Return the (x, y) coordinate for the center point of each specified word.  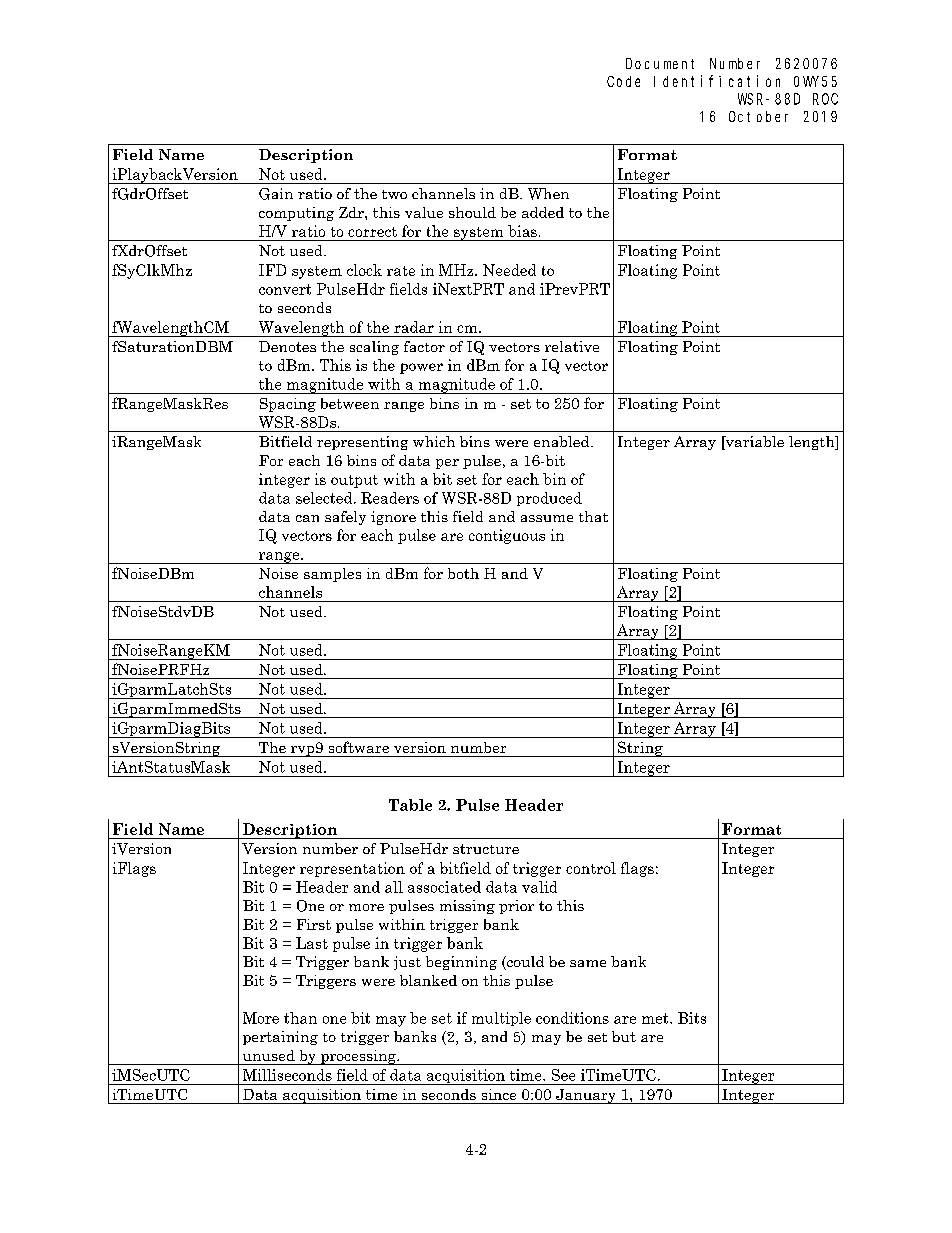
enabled (563, 441)
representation (352, 869)
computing (296, 214)
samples (332, 575)
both (463, 573)
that (593, 516)
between (350, 403)
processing (358, 1057)
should (472, 212)
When (548, 194)
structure (486, 849)
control (591, 868)
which (434, 441)
